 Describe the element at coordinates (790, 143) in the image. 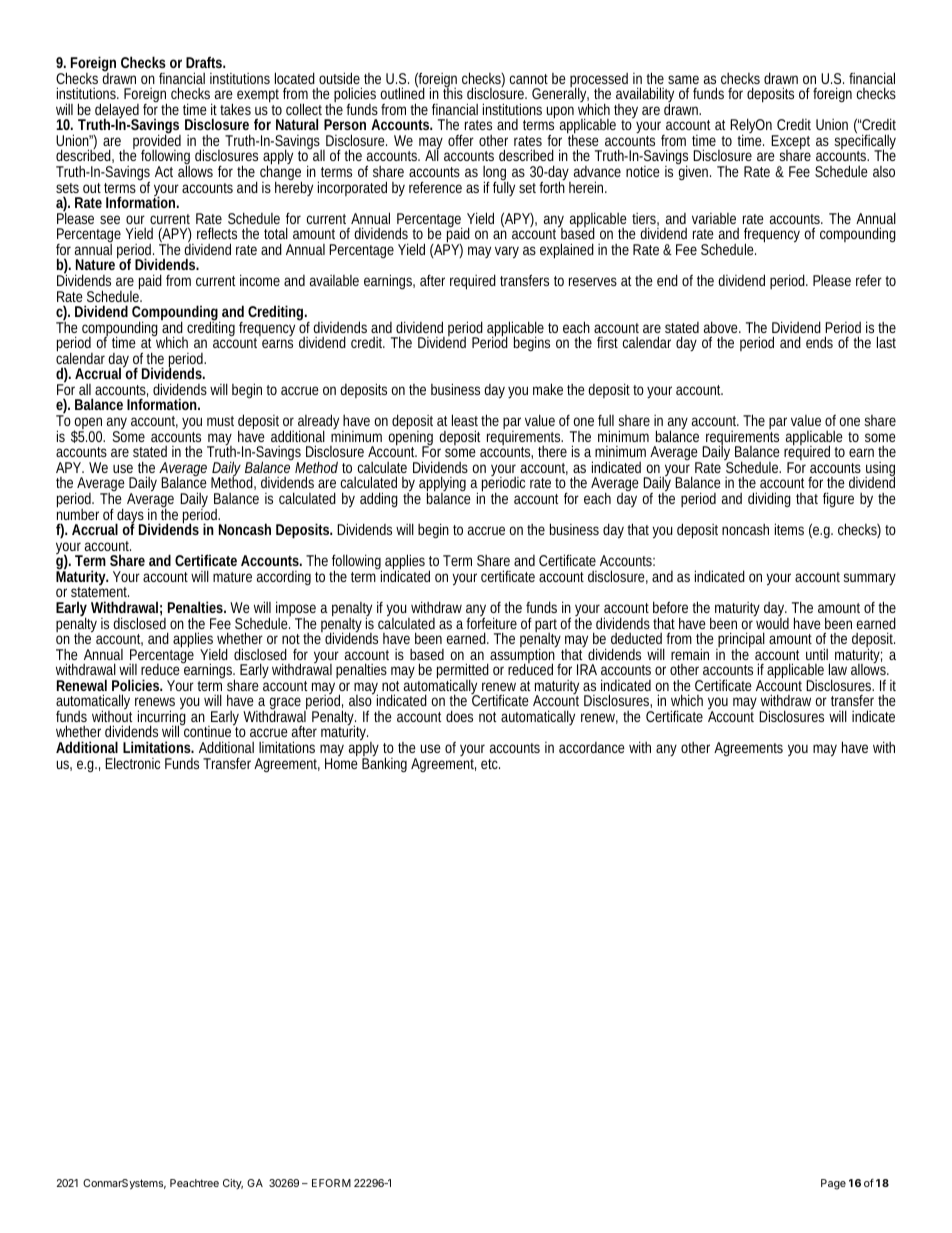

I see `Except` at that location.
